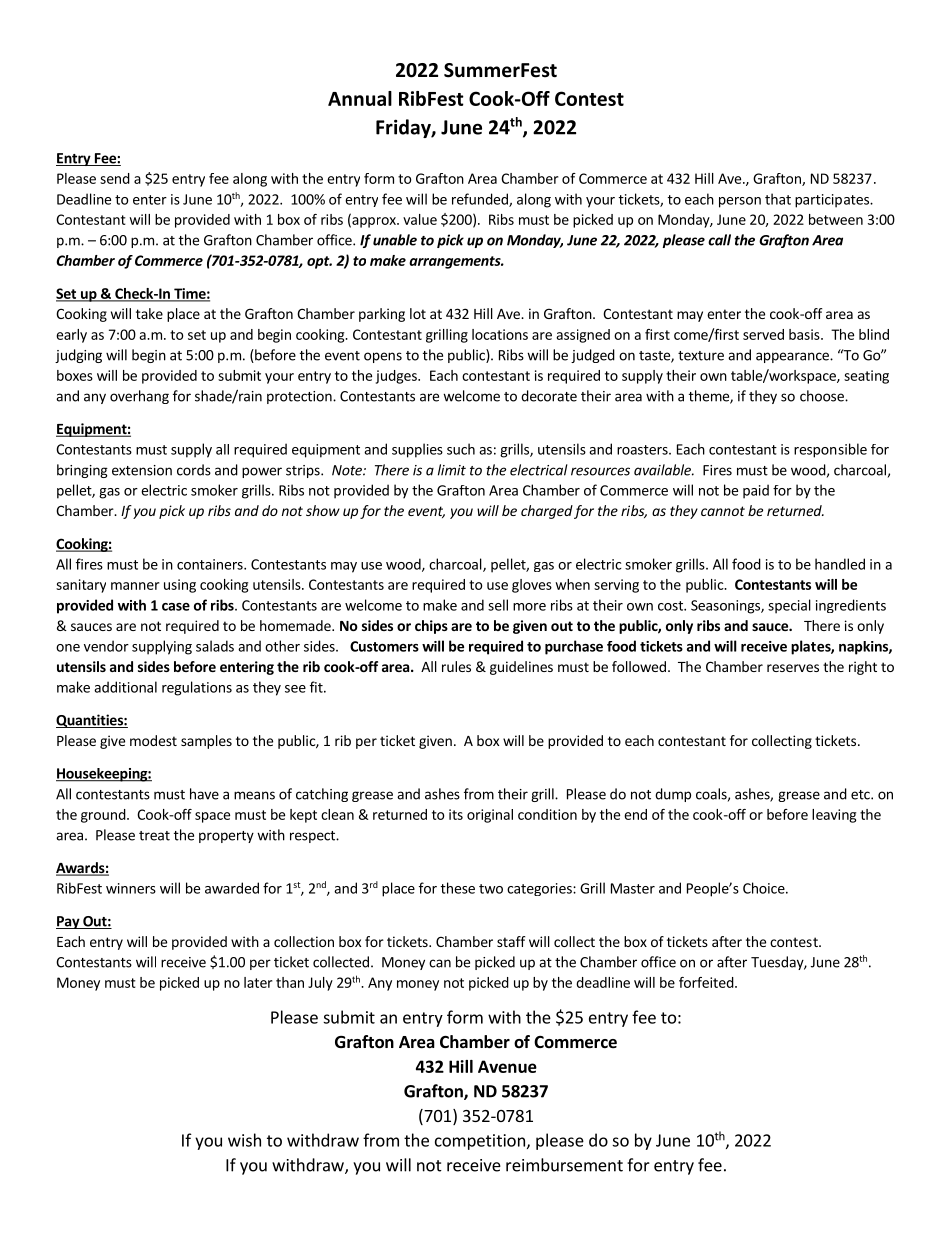  I want to click on paid, so click(756, 491).
